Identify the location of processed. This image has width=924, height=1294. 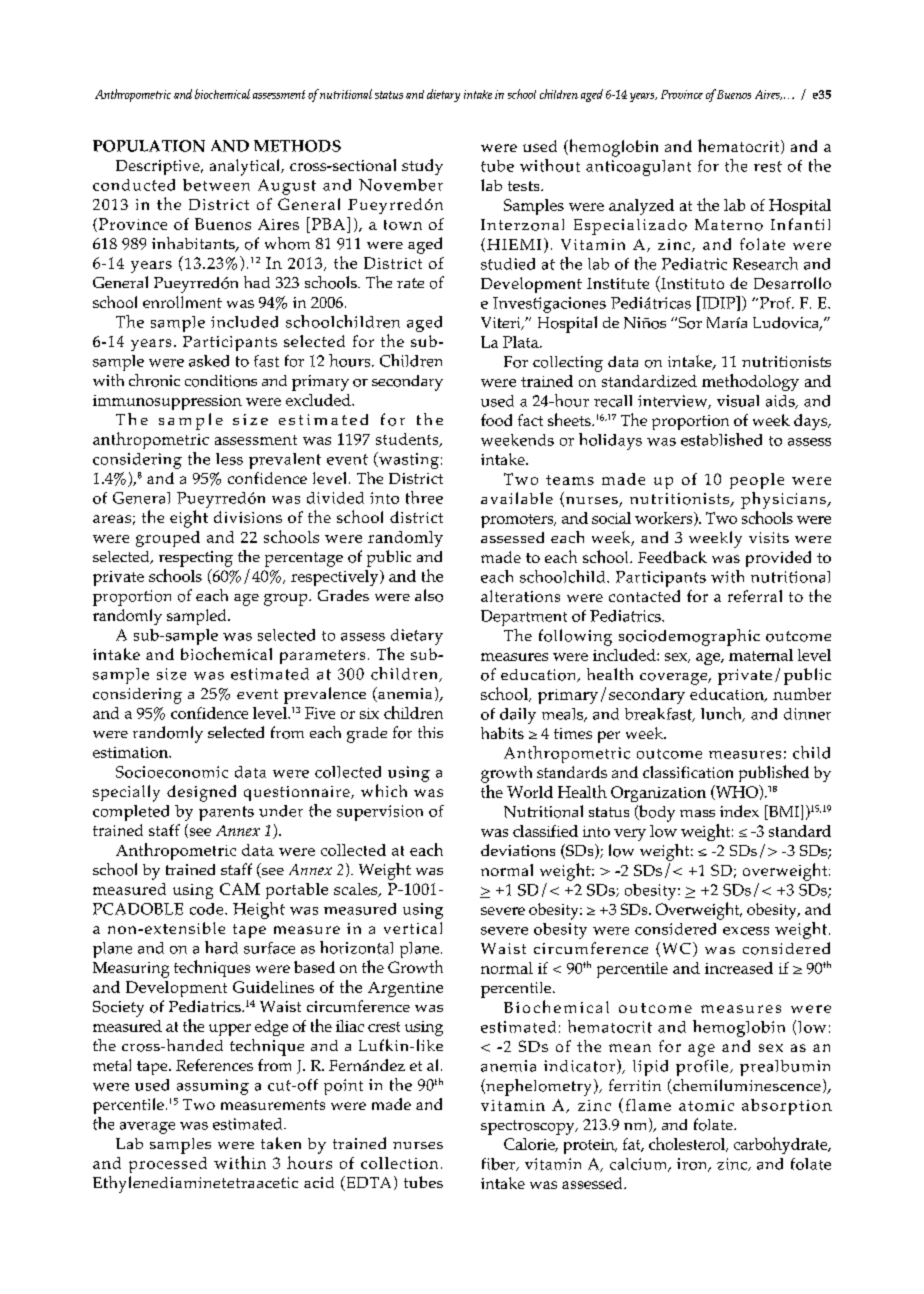
(168, 1165).
